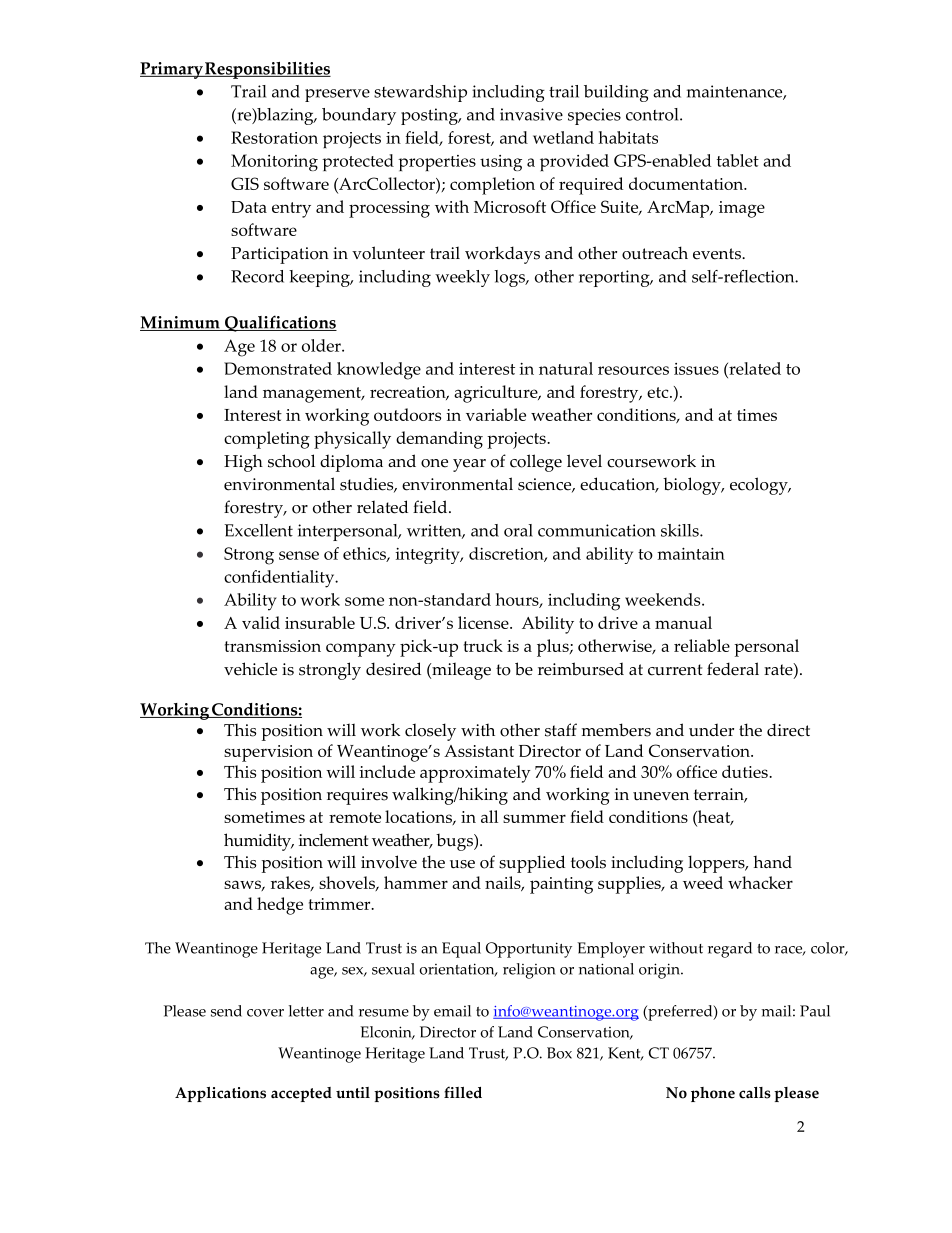 The height and width of the page is (1233, 952). I want to click on agriculture, so click(497, 394).
